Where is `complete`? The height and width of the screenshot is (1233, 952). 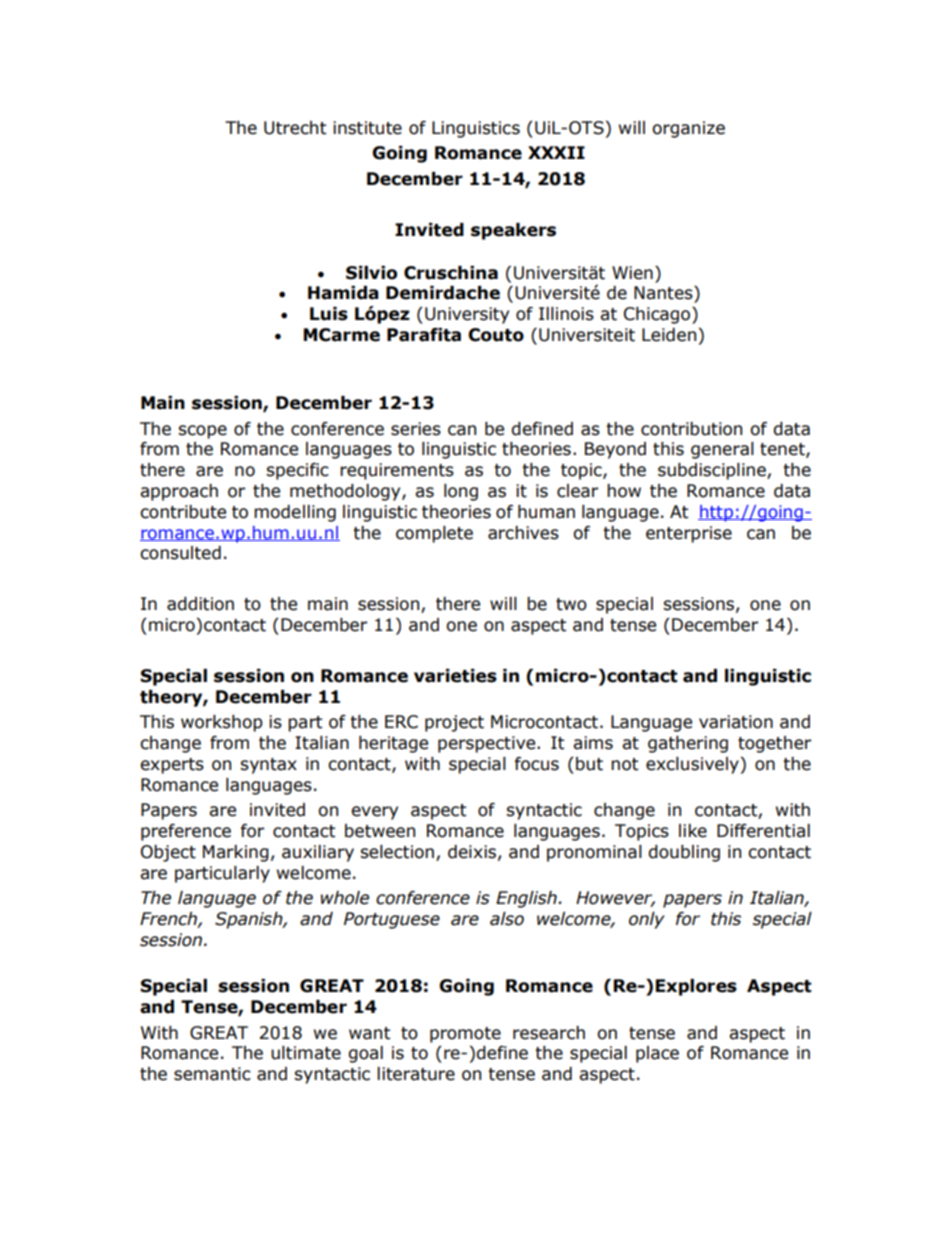
complete is located at coordinates (434, 534).
